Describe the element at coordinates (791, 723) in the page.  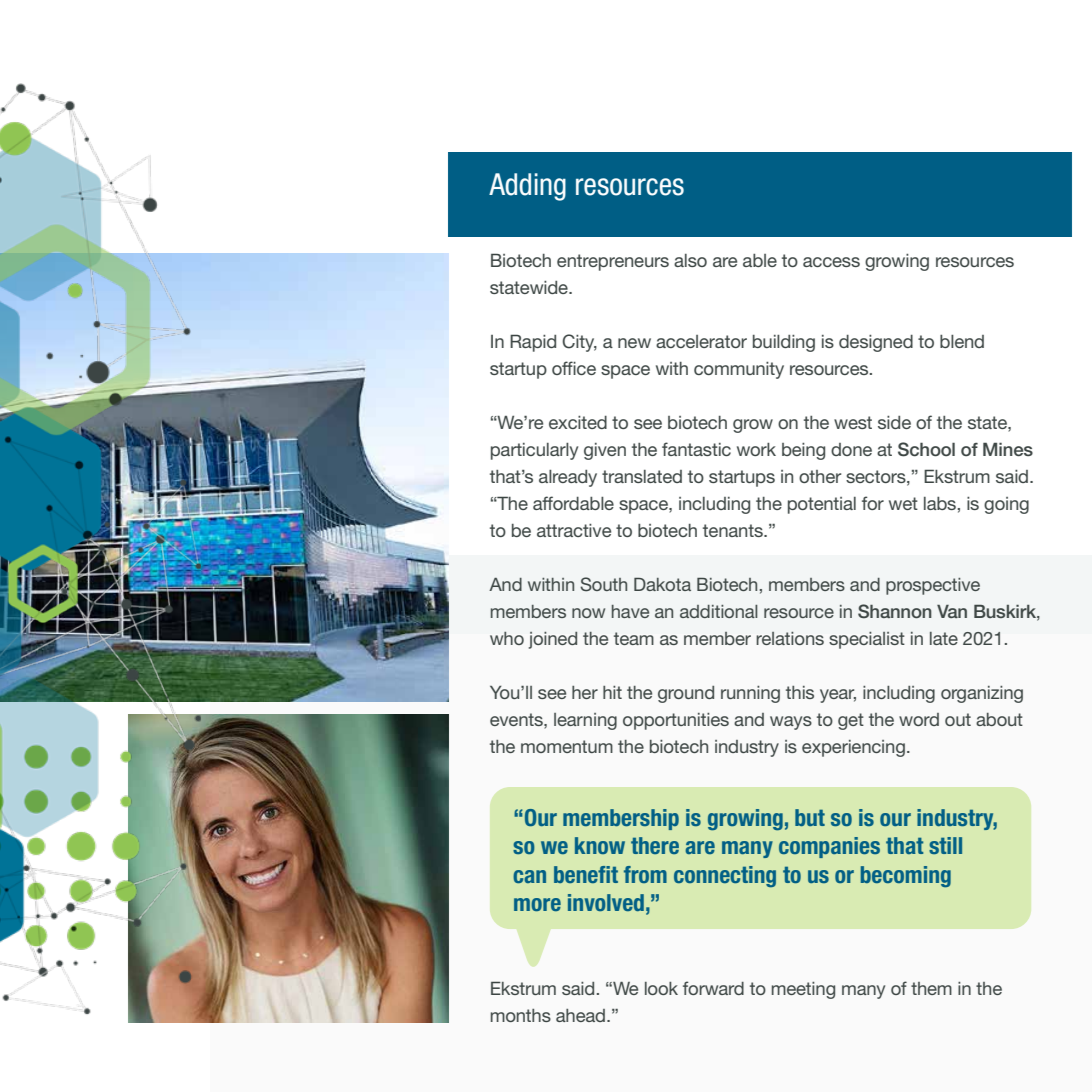
I see `ways` at that location.
